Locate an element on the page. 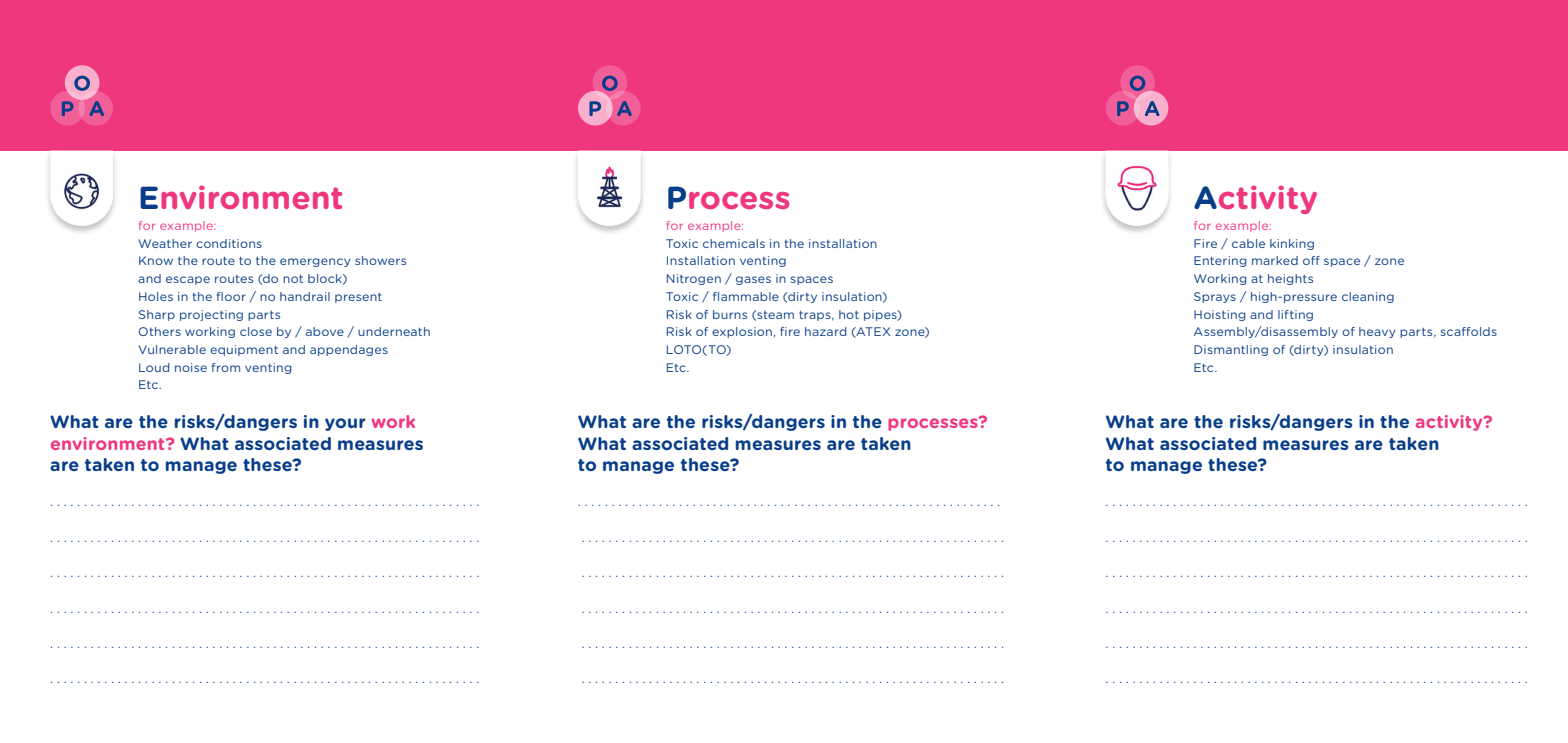 This document has height=743, width=1568. present is located at coordinates (358, 298).
